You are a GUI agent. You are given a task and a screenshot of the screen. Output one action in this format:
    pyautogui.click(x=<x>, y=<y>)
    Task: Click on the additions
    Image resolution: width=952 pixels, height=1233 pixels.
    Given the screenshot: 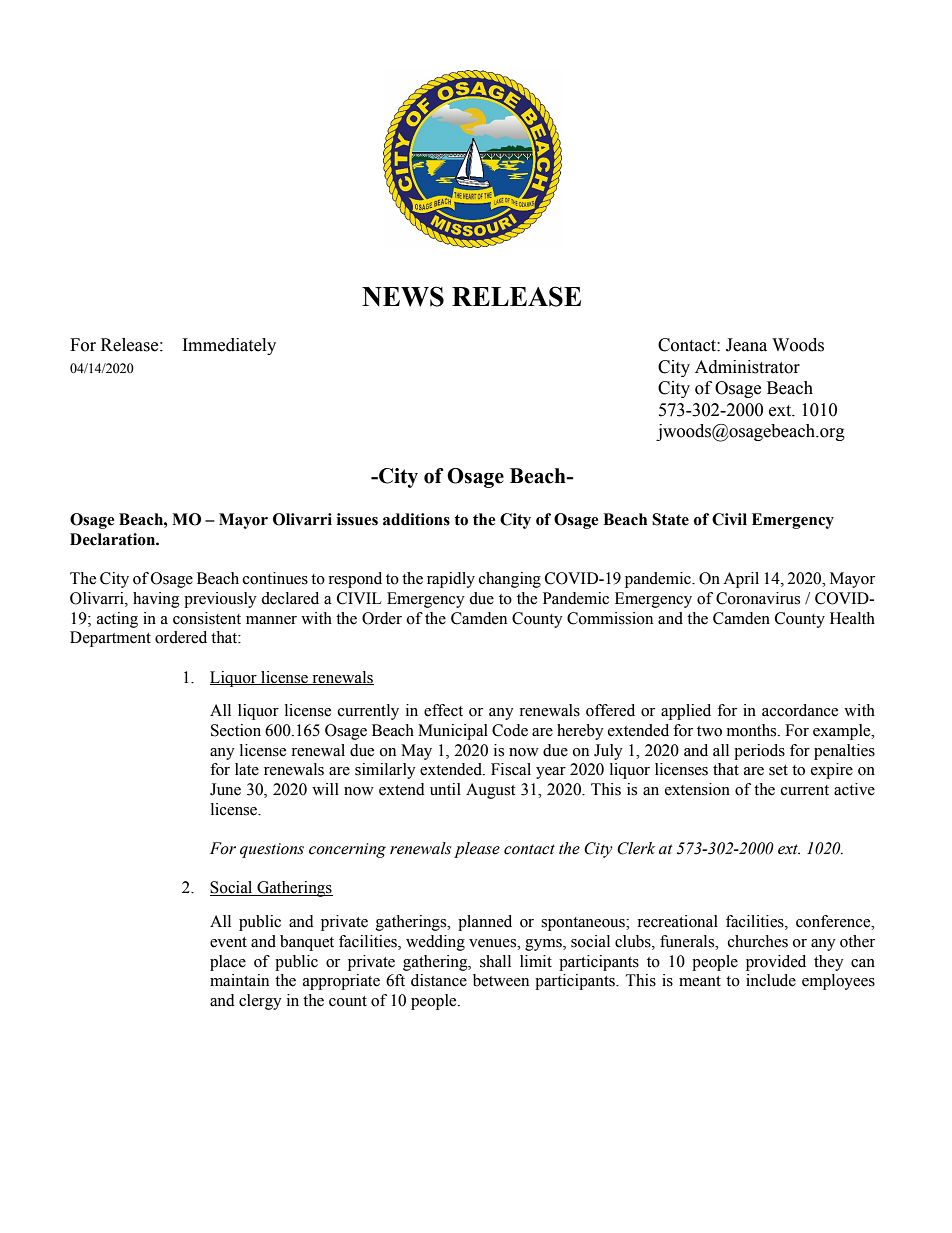 What is the action you would take?
    pyautogui.click(x=416, y=519)
